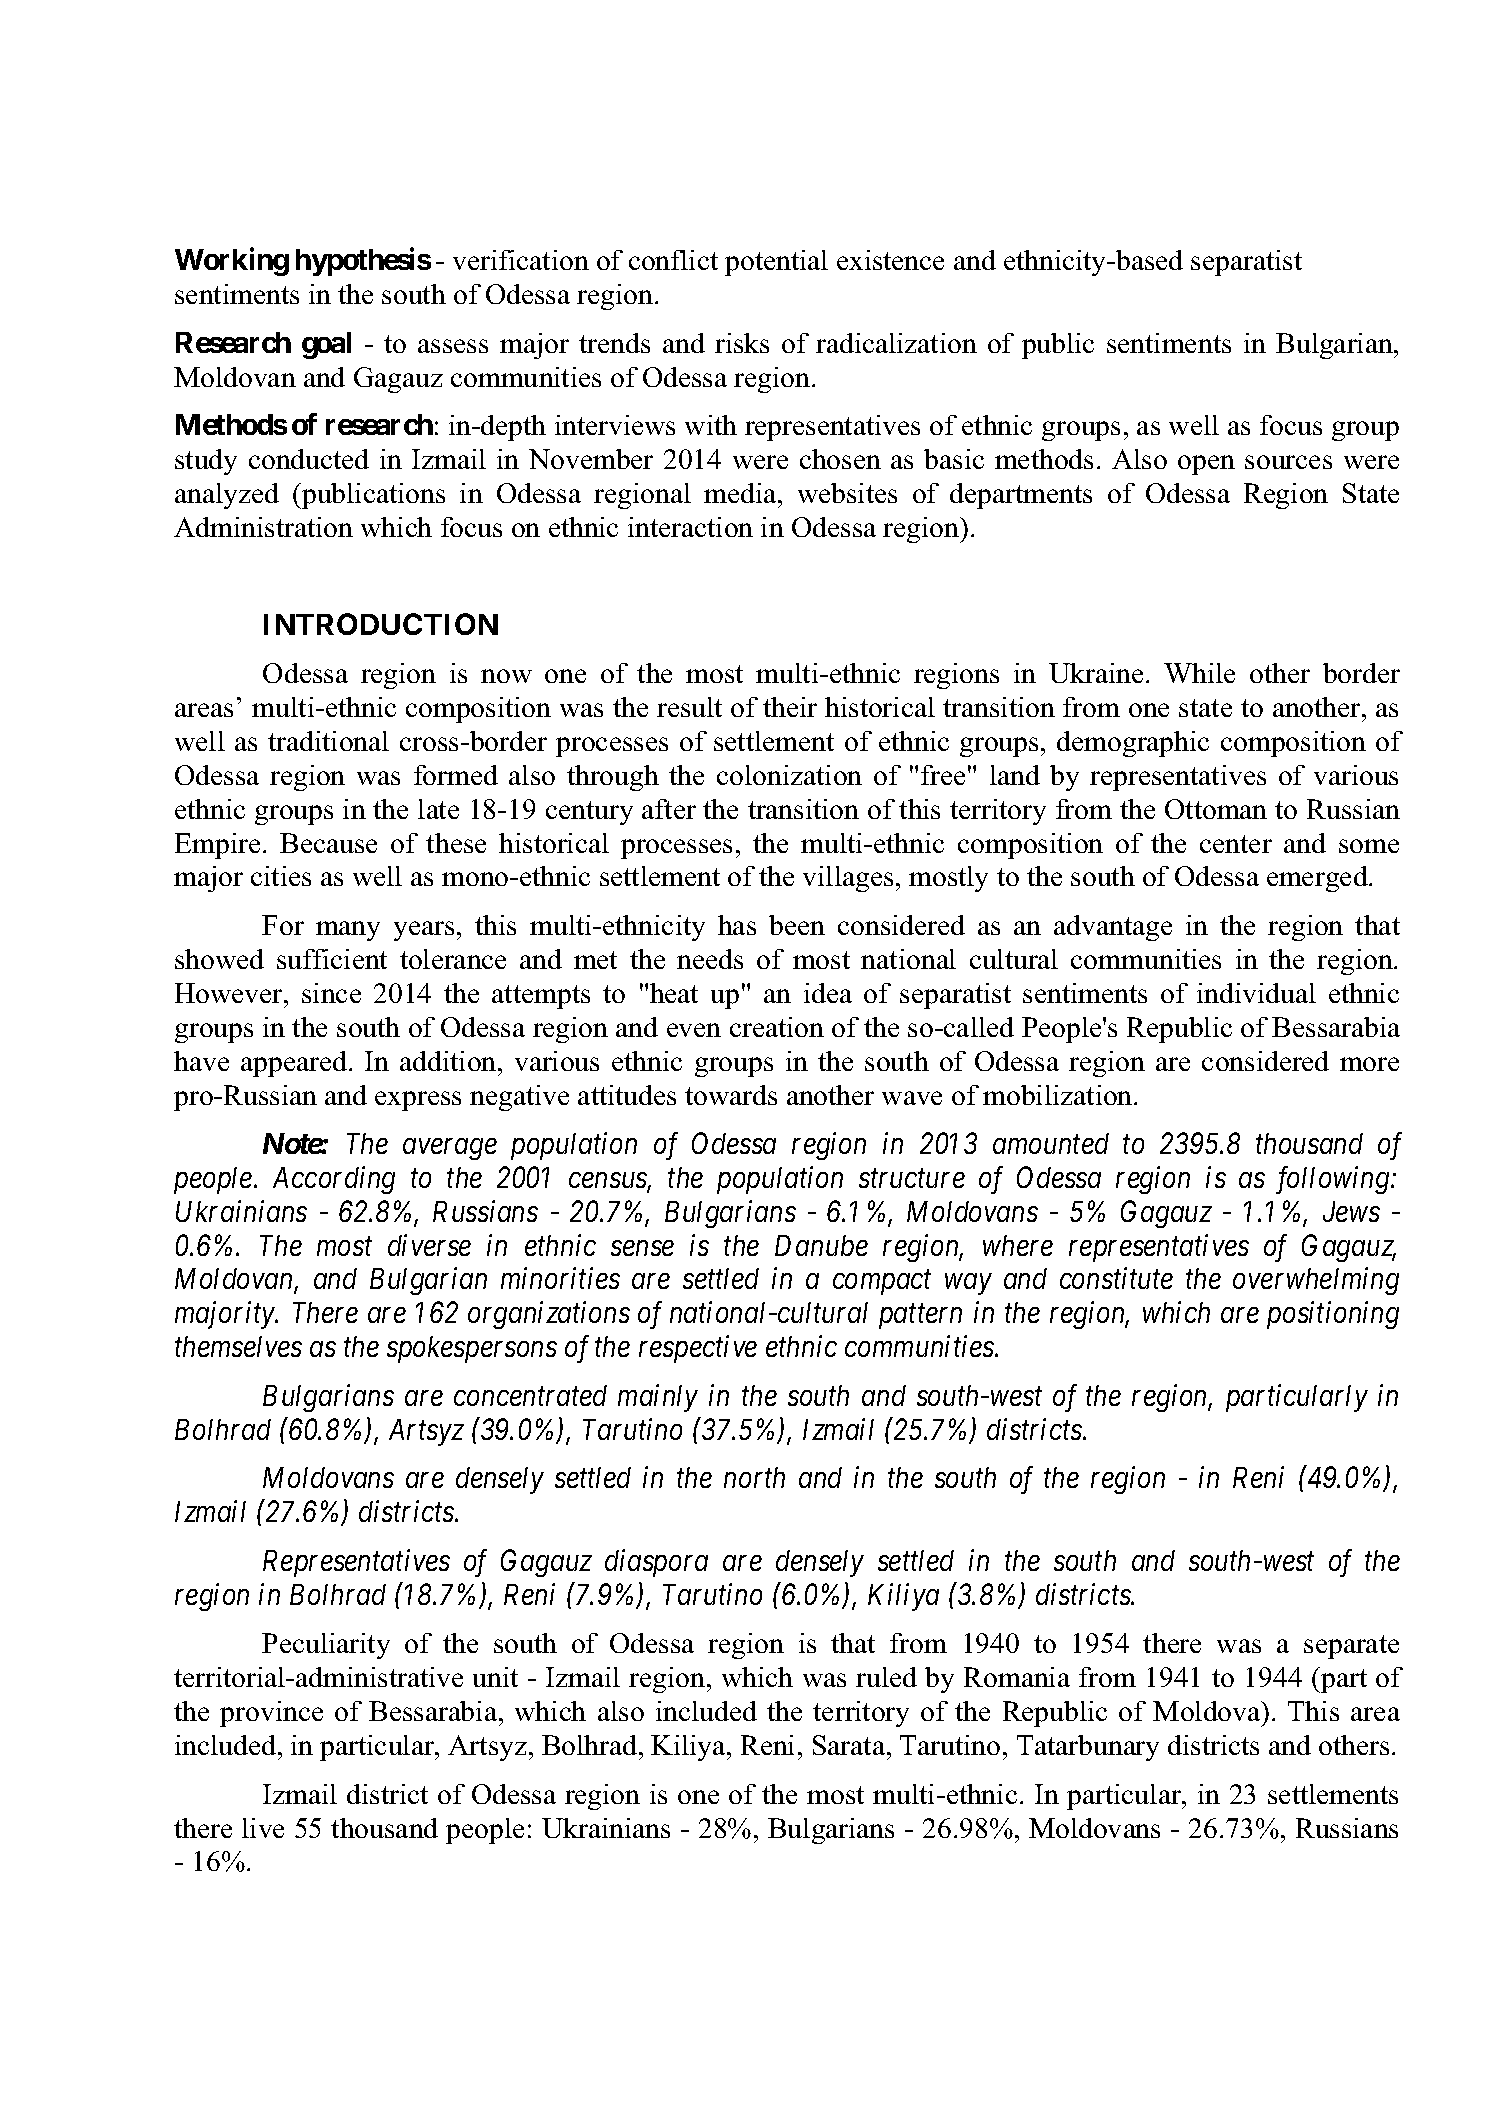 Image resolution: width=1505 pixels, height=2128 pixels. What do you see at coordinates (295, 1064) in the image?
I see `appeared` at bounding box center [295, 1064].
